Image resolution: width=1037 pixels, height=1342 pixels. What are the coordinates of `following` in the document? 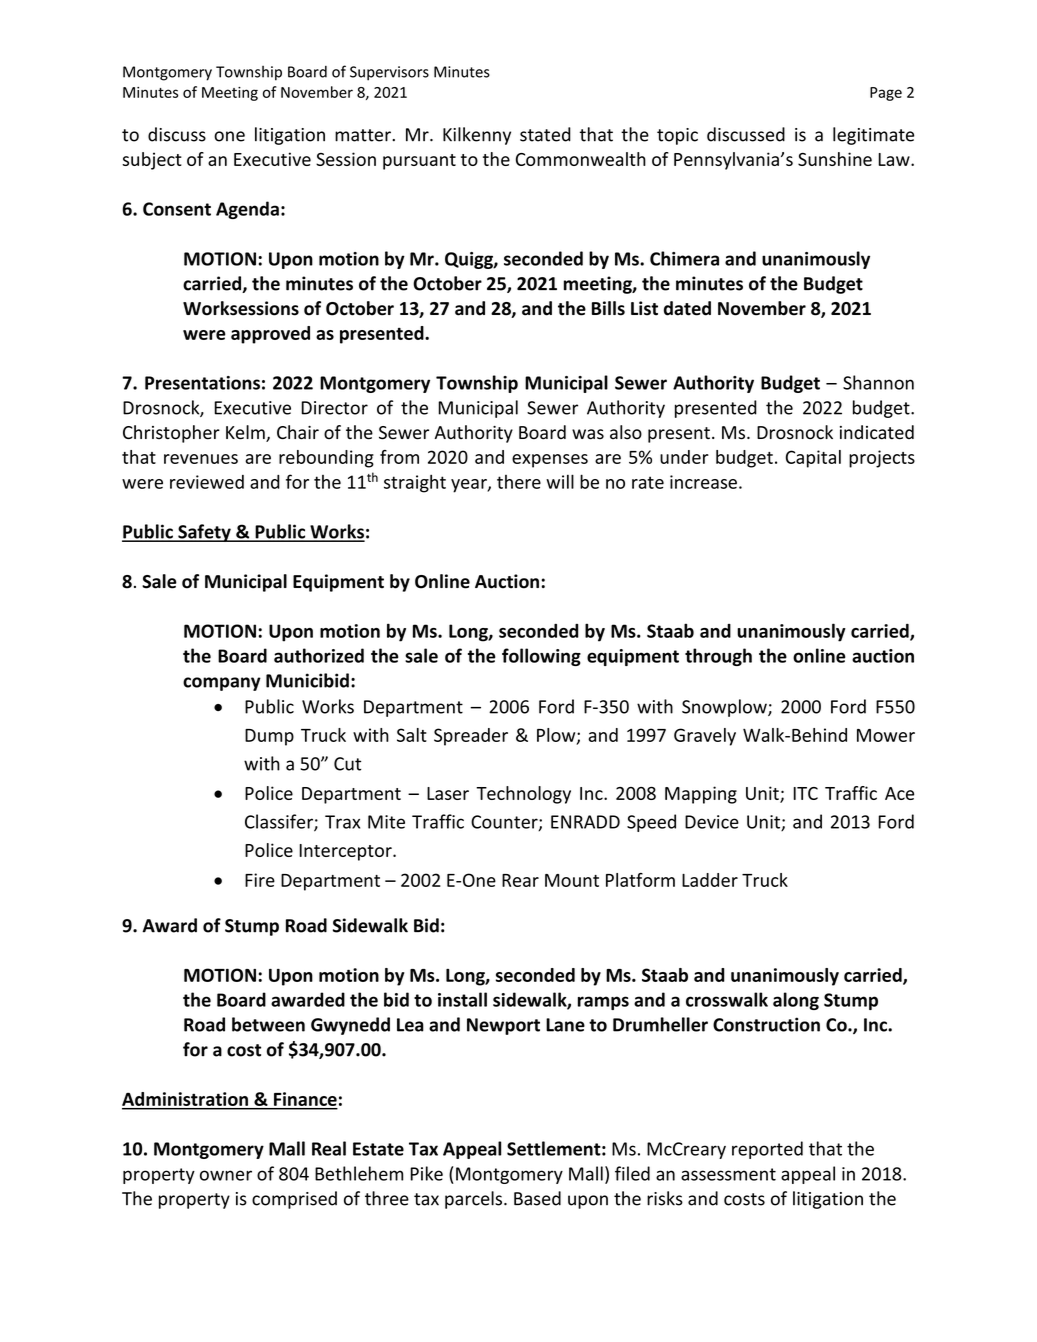 It's located at (541, 657).
